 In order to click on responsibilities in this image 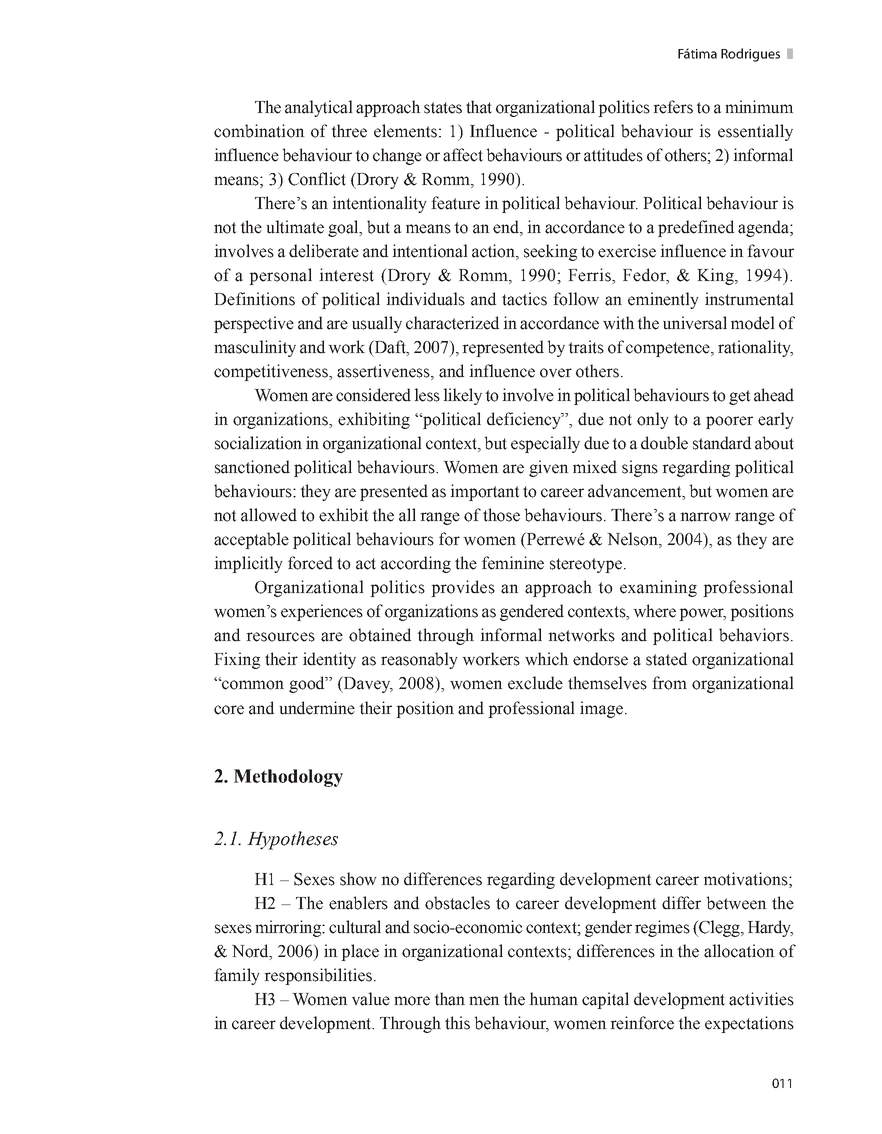, I will do `click(319, 976)`.
